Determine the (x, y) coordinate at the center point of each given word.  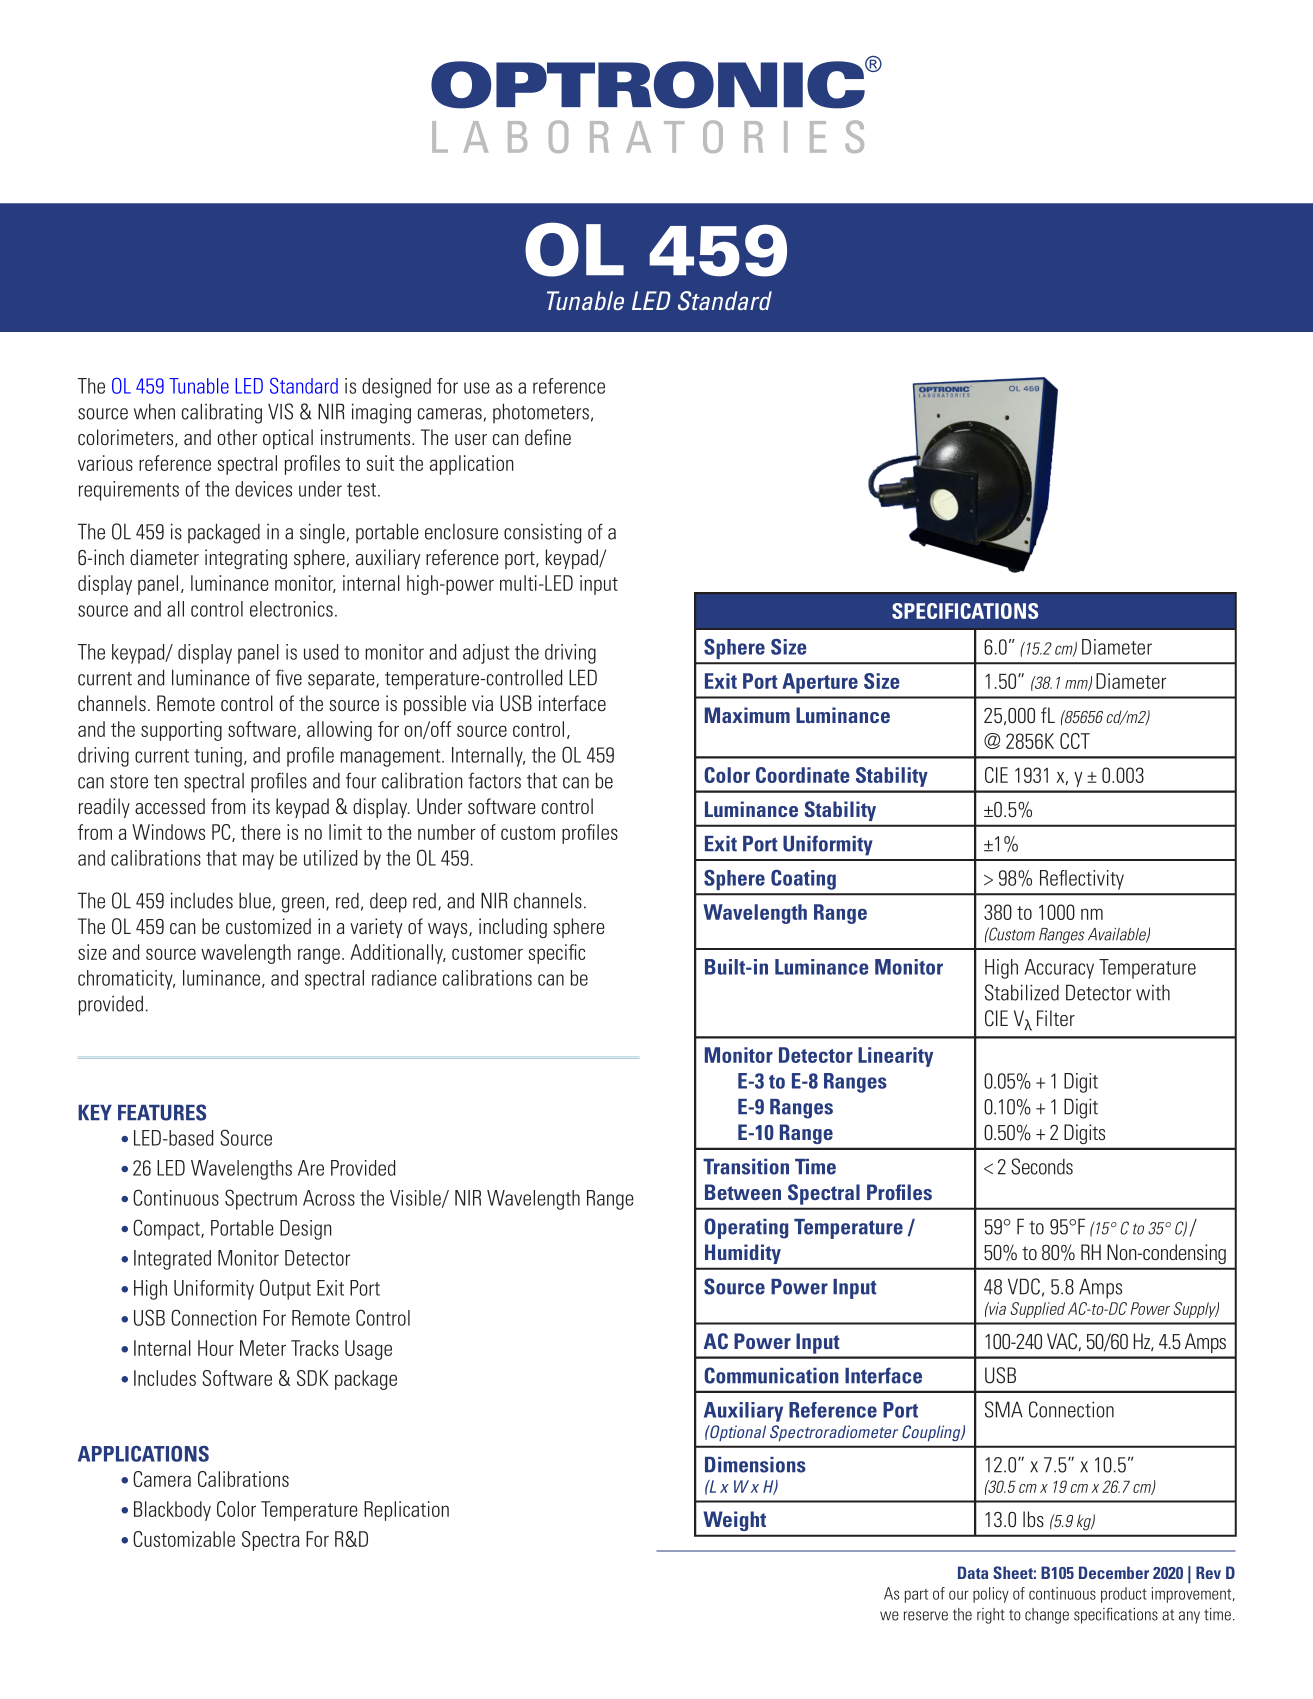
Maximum (747, 715)
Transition (746, 1167)
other (237, 437)
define (548, 437)
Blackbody (172, 1511)
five (289, 677)
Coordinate (803, 775)
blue (255, 901)
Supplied (1037, 1310)
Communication (771, 1375)
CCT (1075, 741)
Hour (216, 1348)
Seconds (1042, 1166)
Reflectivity (1082, 880)
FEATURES (162, 1112)
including (513, 928)
